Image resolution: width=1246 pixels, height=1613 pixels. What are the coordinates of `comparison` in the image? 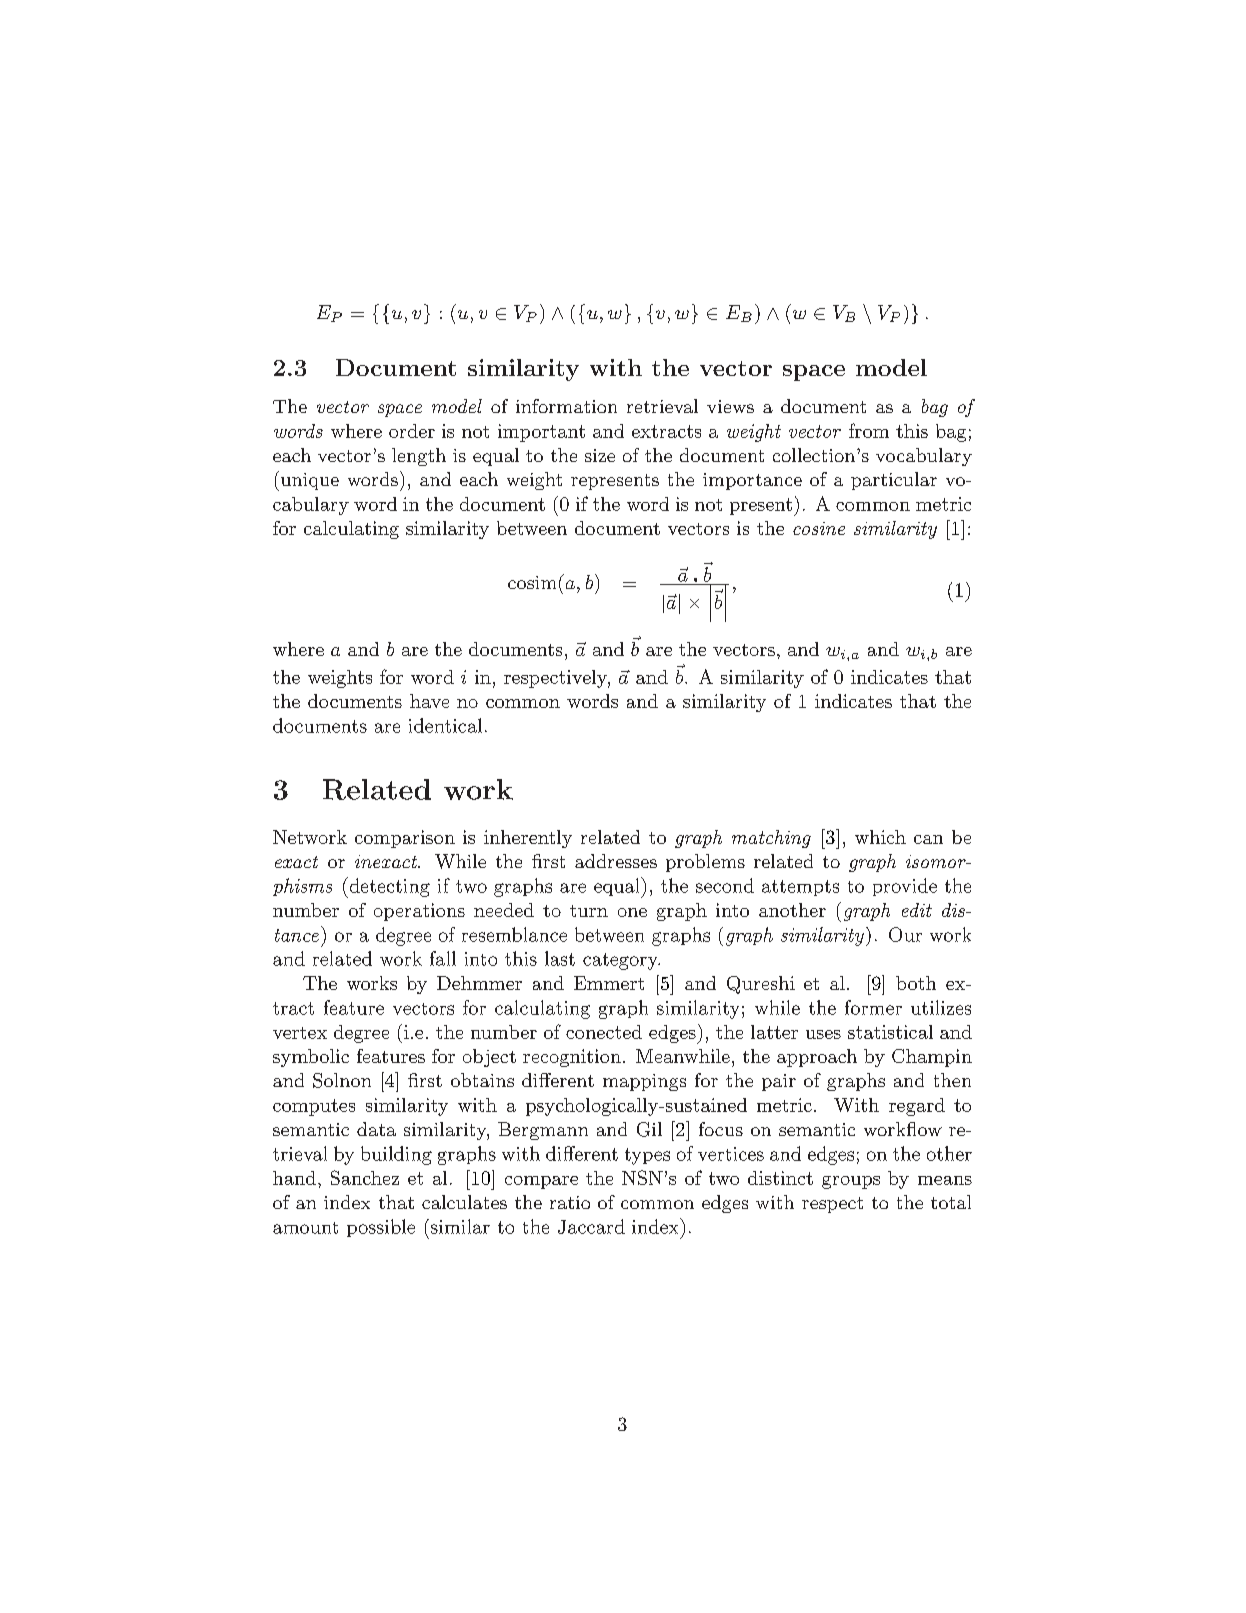 It's located at (405, 839).
